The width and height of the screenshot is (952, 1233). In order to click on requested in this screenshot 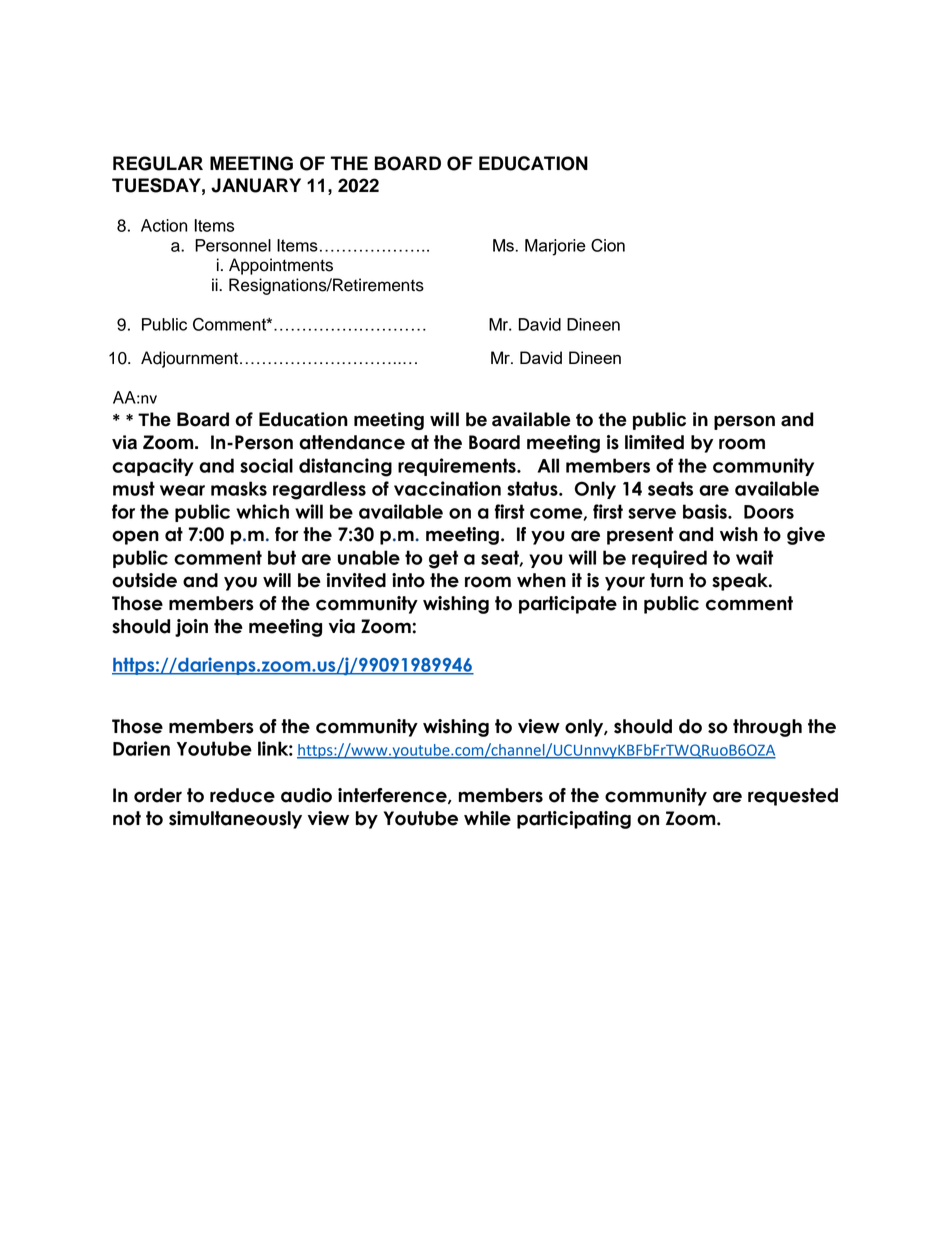, I will do `click(793, 797)`.
